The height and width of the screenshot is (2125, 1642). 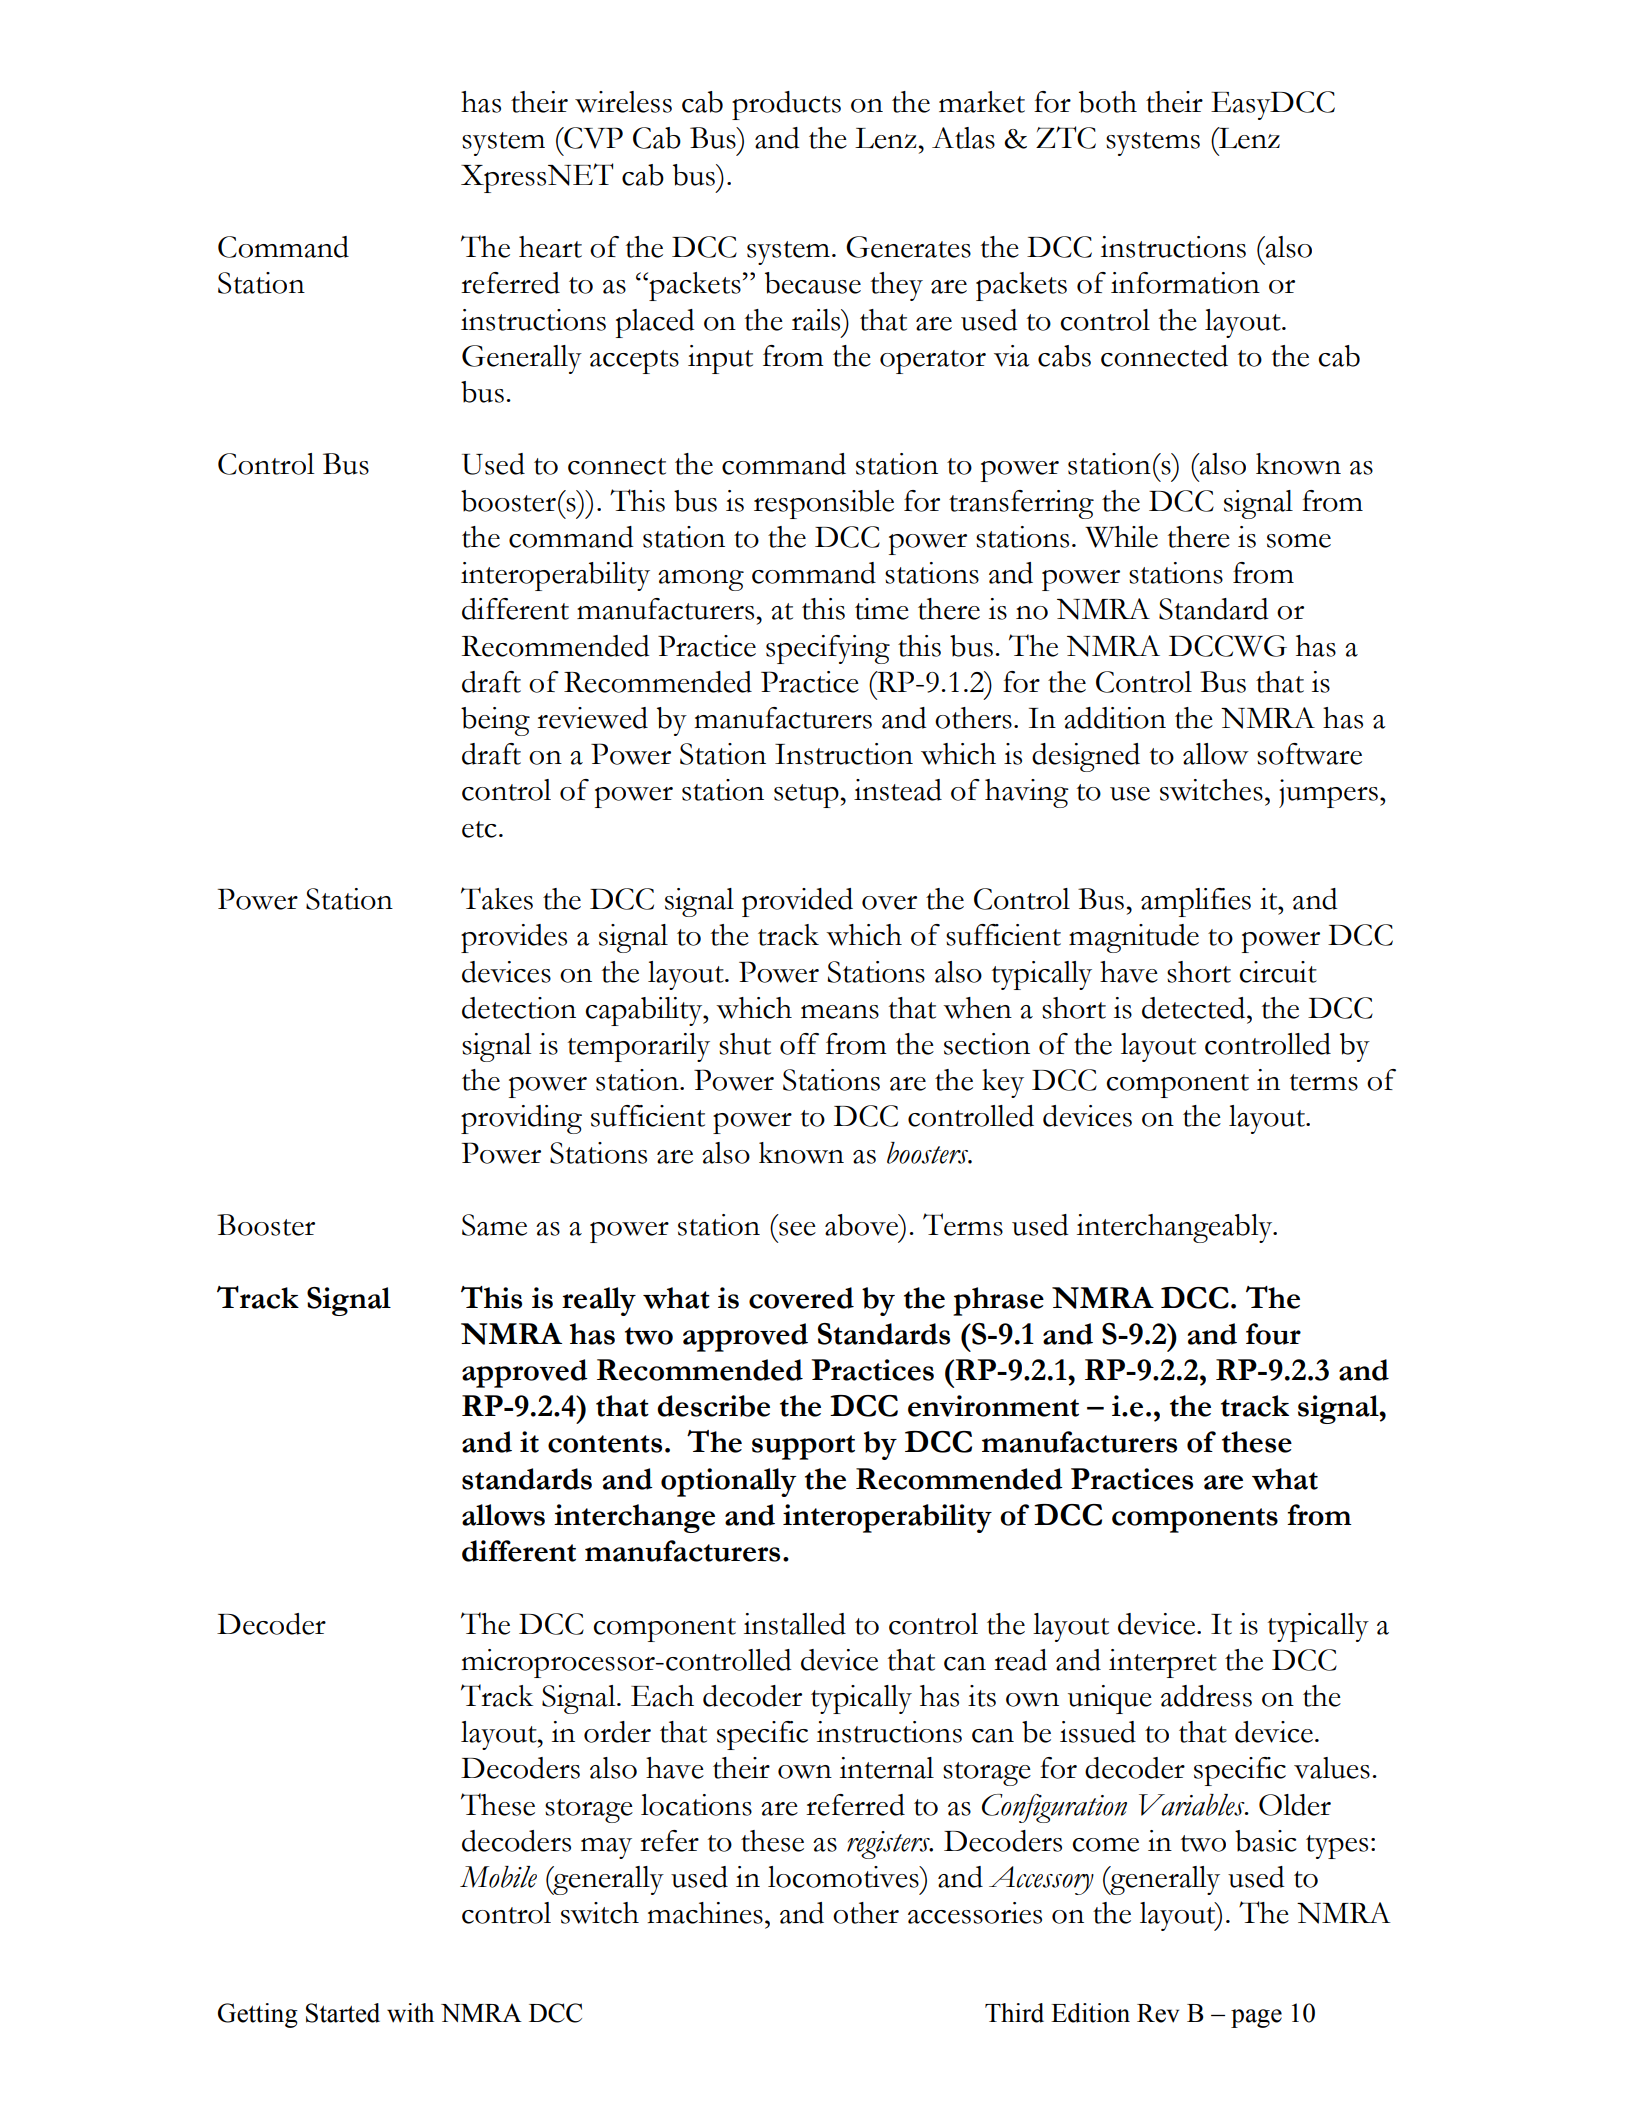 I want to click on detected, so click(x=1195, y=1008).
